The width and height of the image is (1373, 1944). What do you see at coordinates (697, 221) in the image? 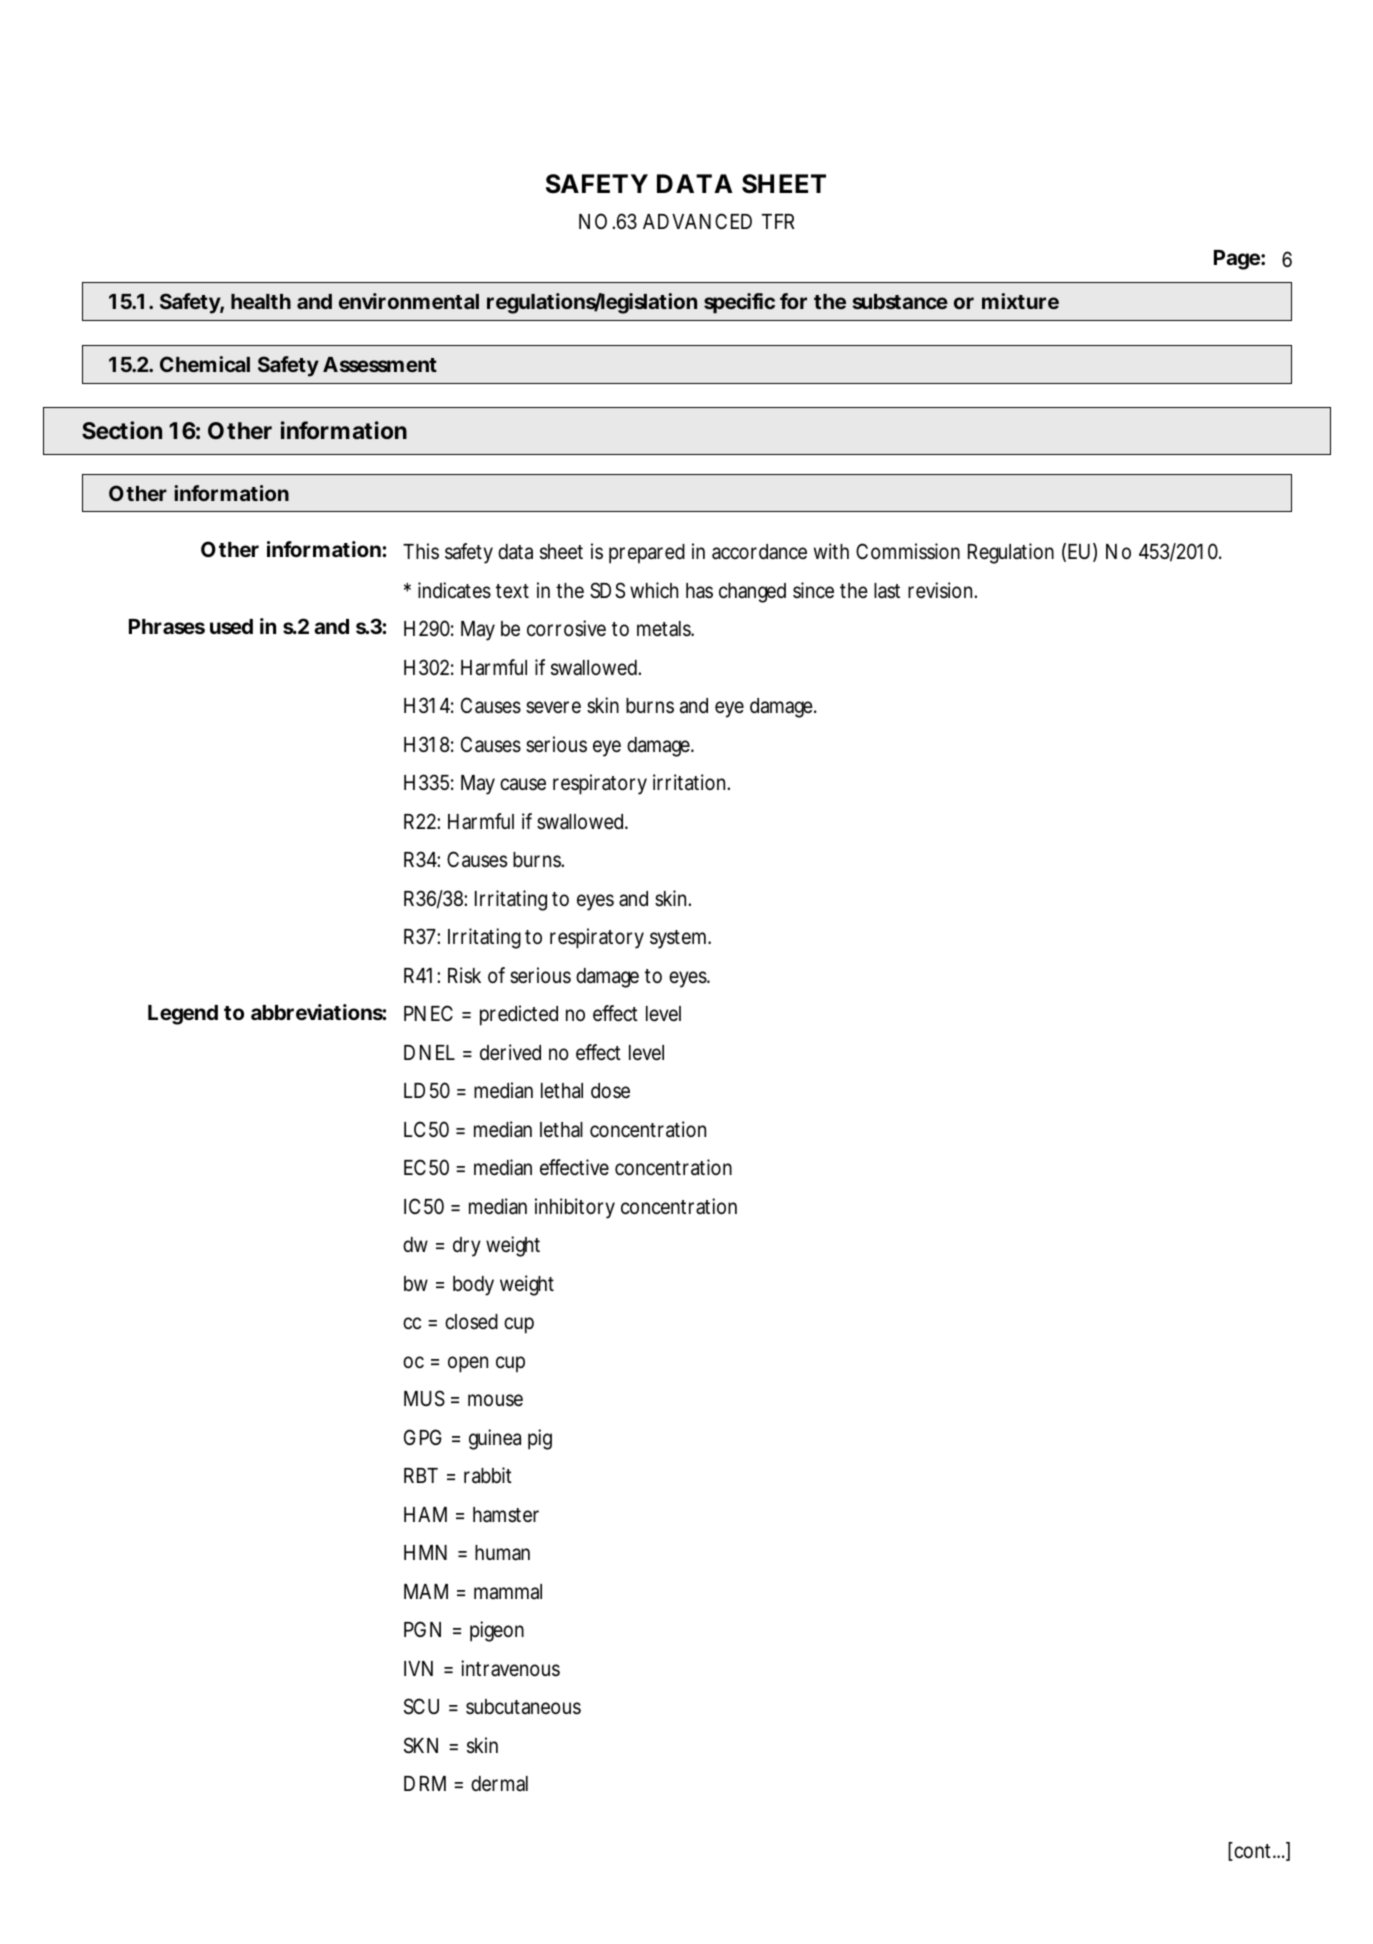
I see `ADVANCED` at bounding box center [697, 221].
